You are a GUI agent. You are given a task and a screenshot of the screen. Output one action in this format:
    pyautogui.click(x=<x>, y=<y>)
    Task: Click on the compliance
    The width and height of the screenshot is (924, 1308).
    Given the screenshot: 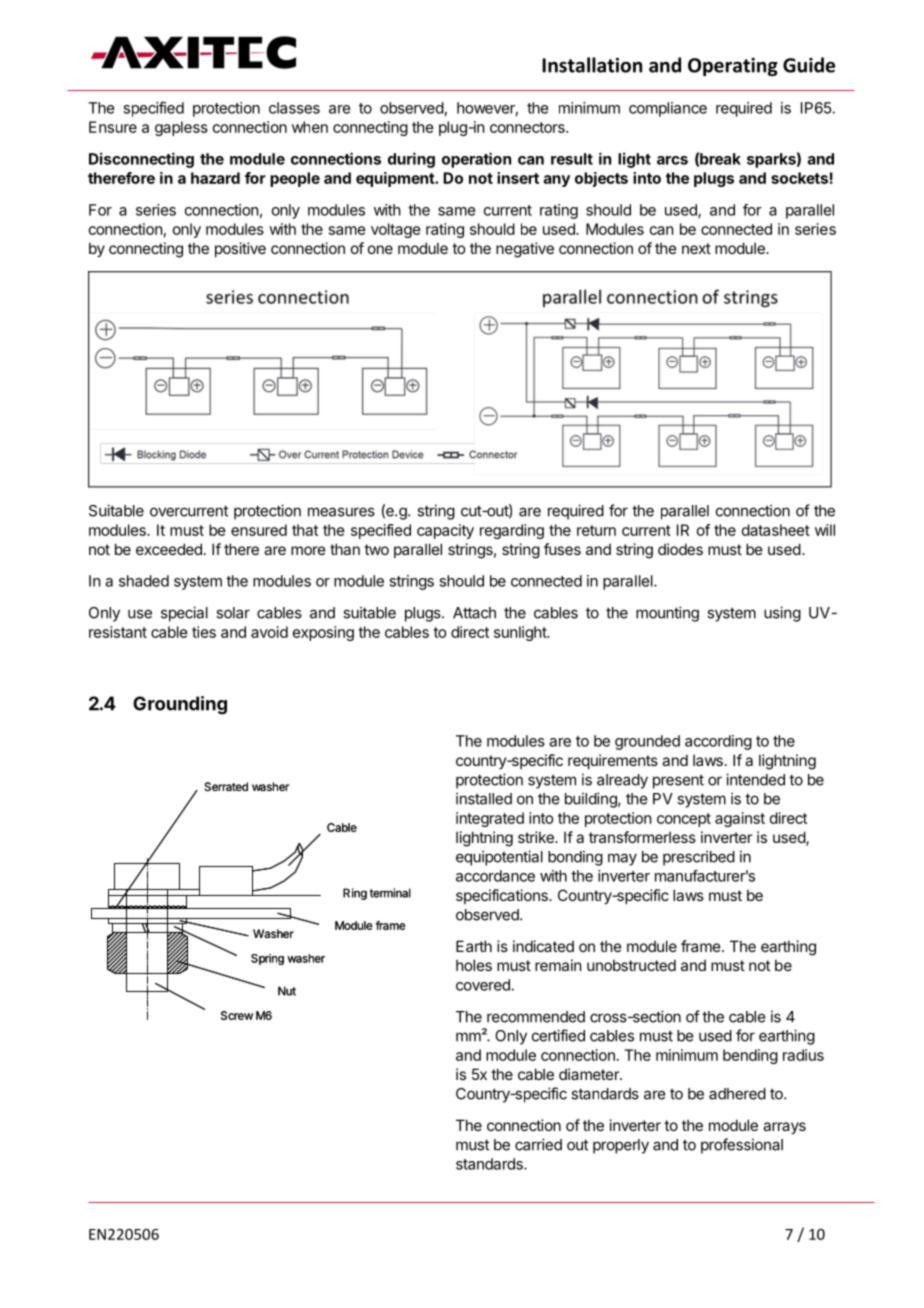 What is the action you would take?
    pyautogui.click(x=668, y=109)
